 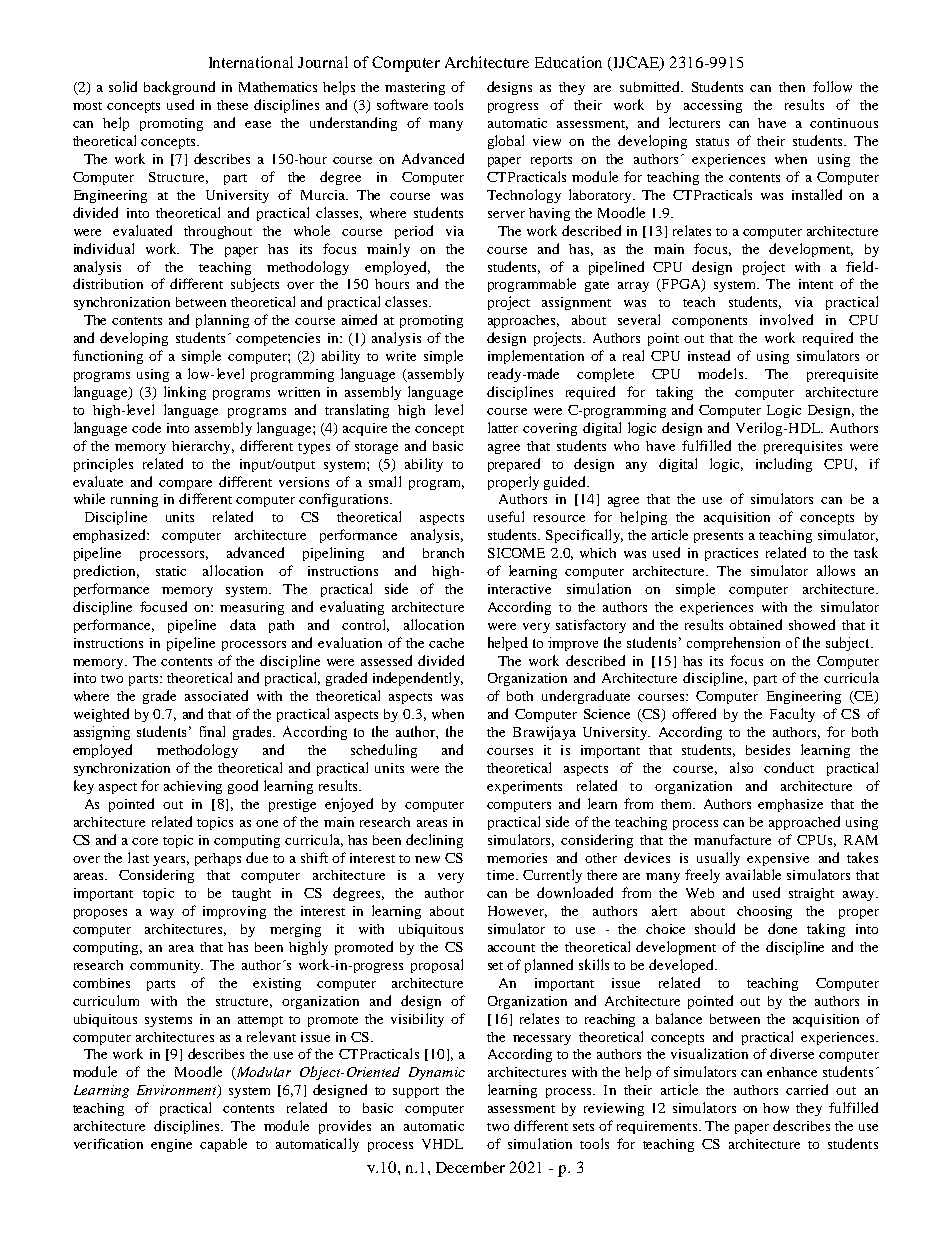 I want to click on then, so click(x=792, y=87).
